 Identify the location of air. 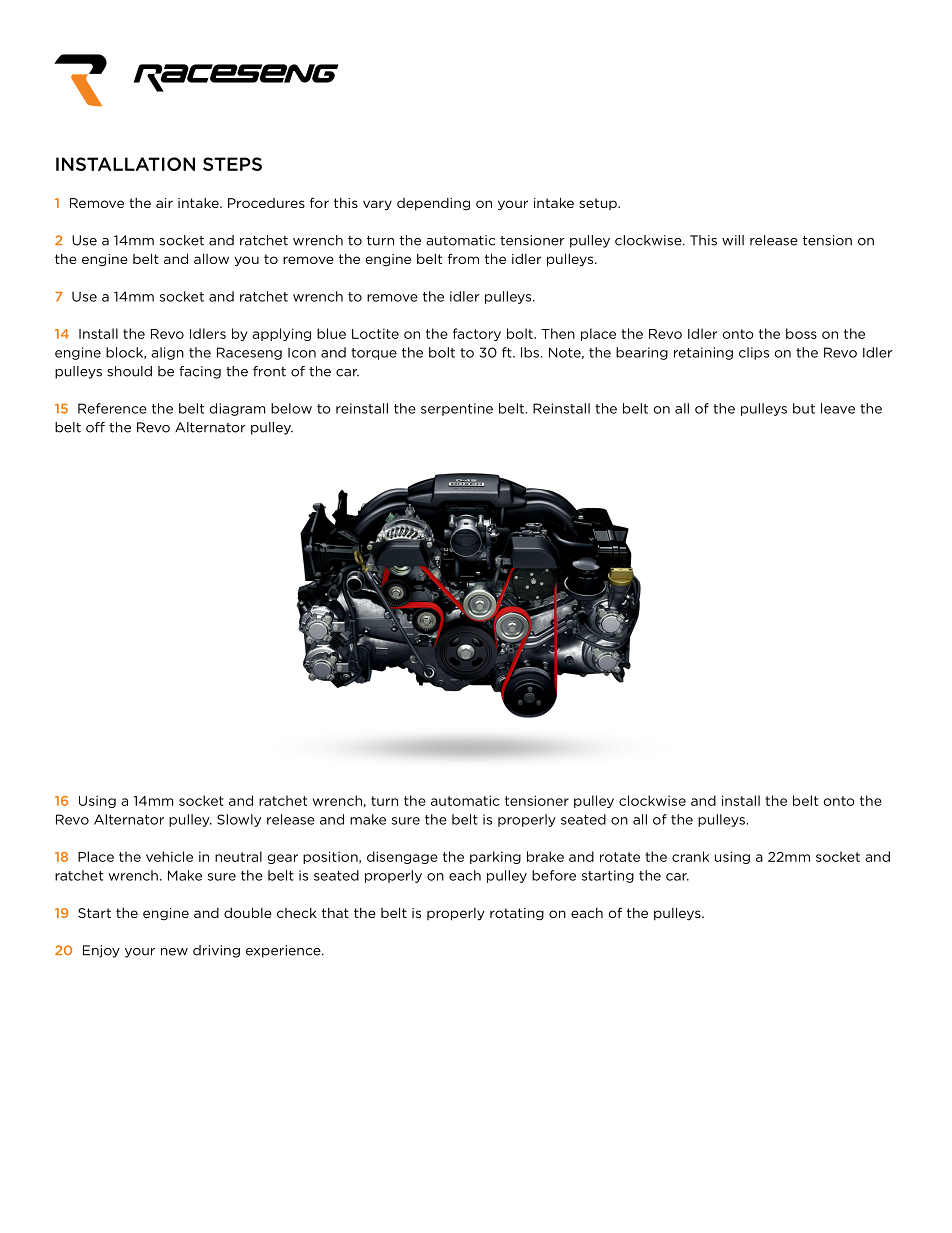
(164, 203).
